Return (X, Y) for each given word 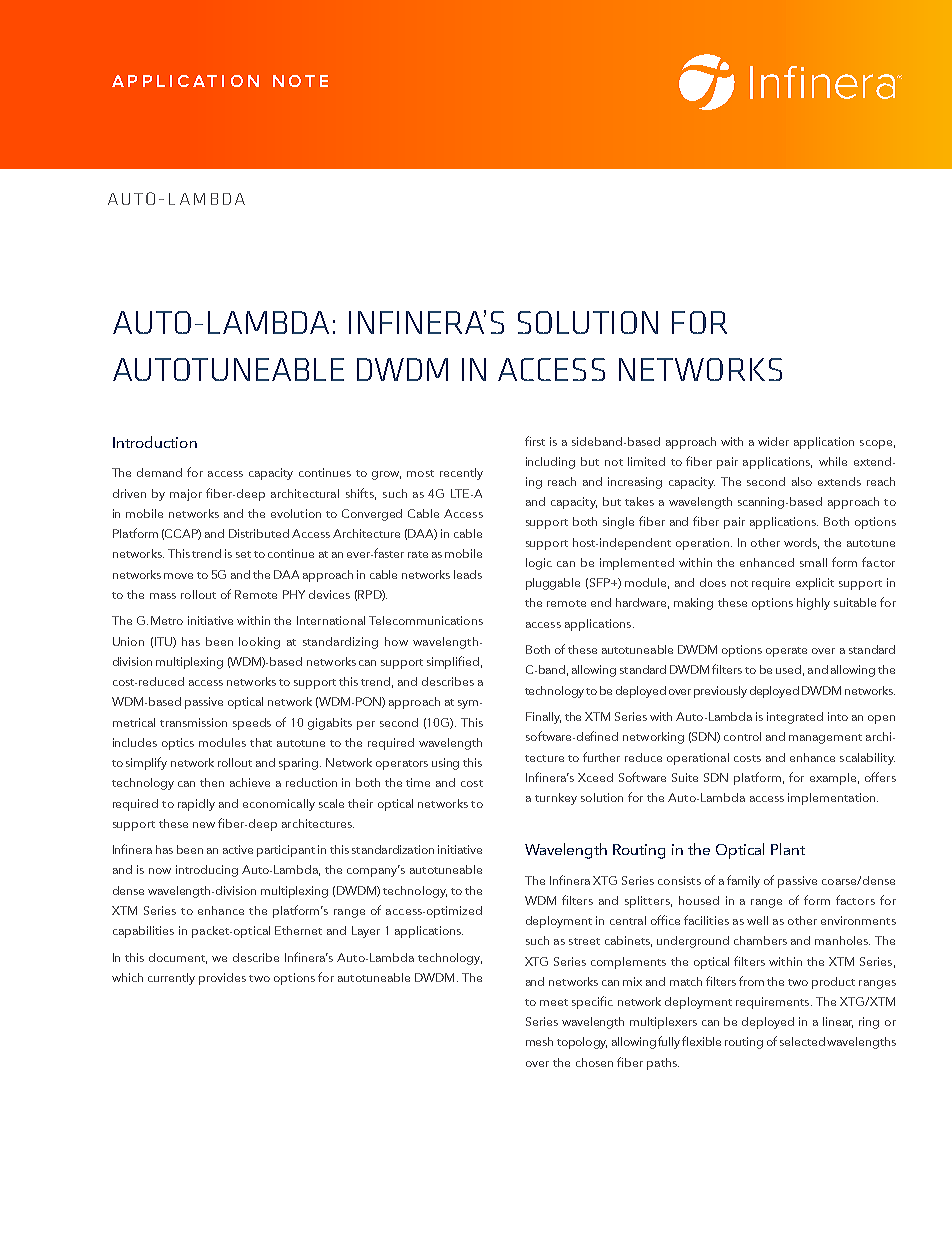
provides (222, 979)
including (550, 463)
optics (178, 744)
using (445, 764)
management (825, 739)
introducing (207, 871)
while (833, 461)
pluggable (553, 584)
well (757, 920)
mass (163, 596)
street (584, 941)
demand (159, 472)
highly (813, 604)
